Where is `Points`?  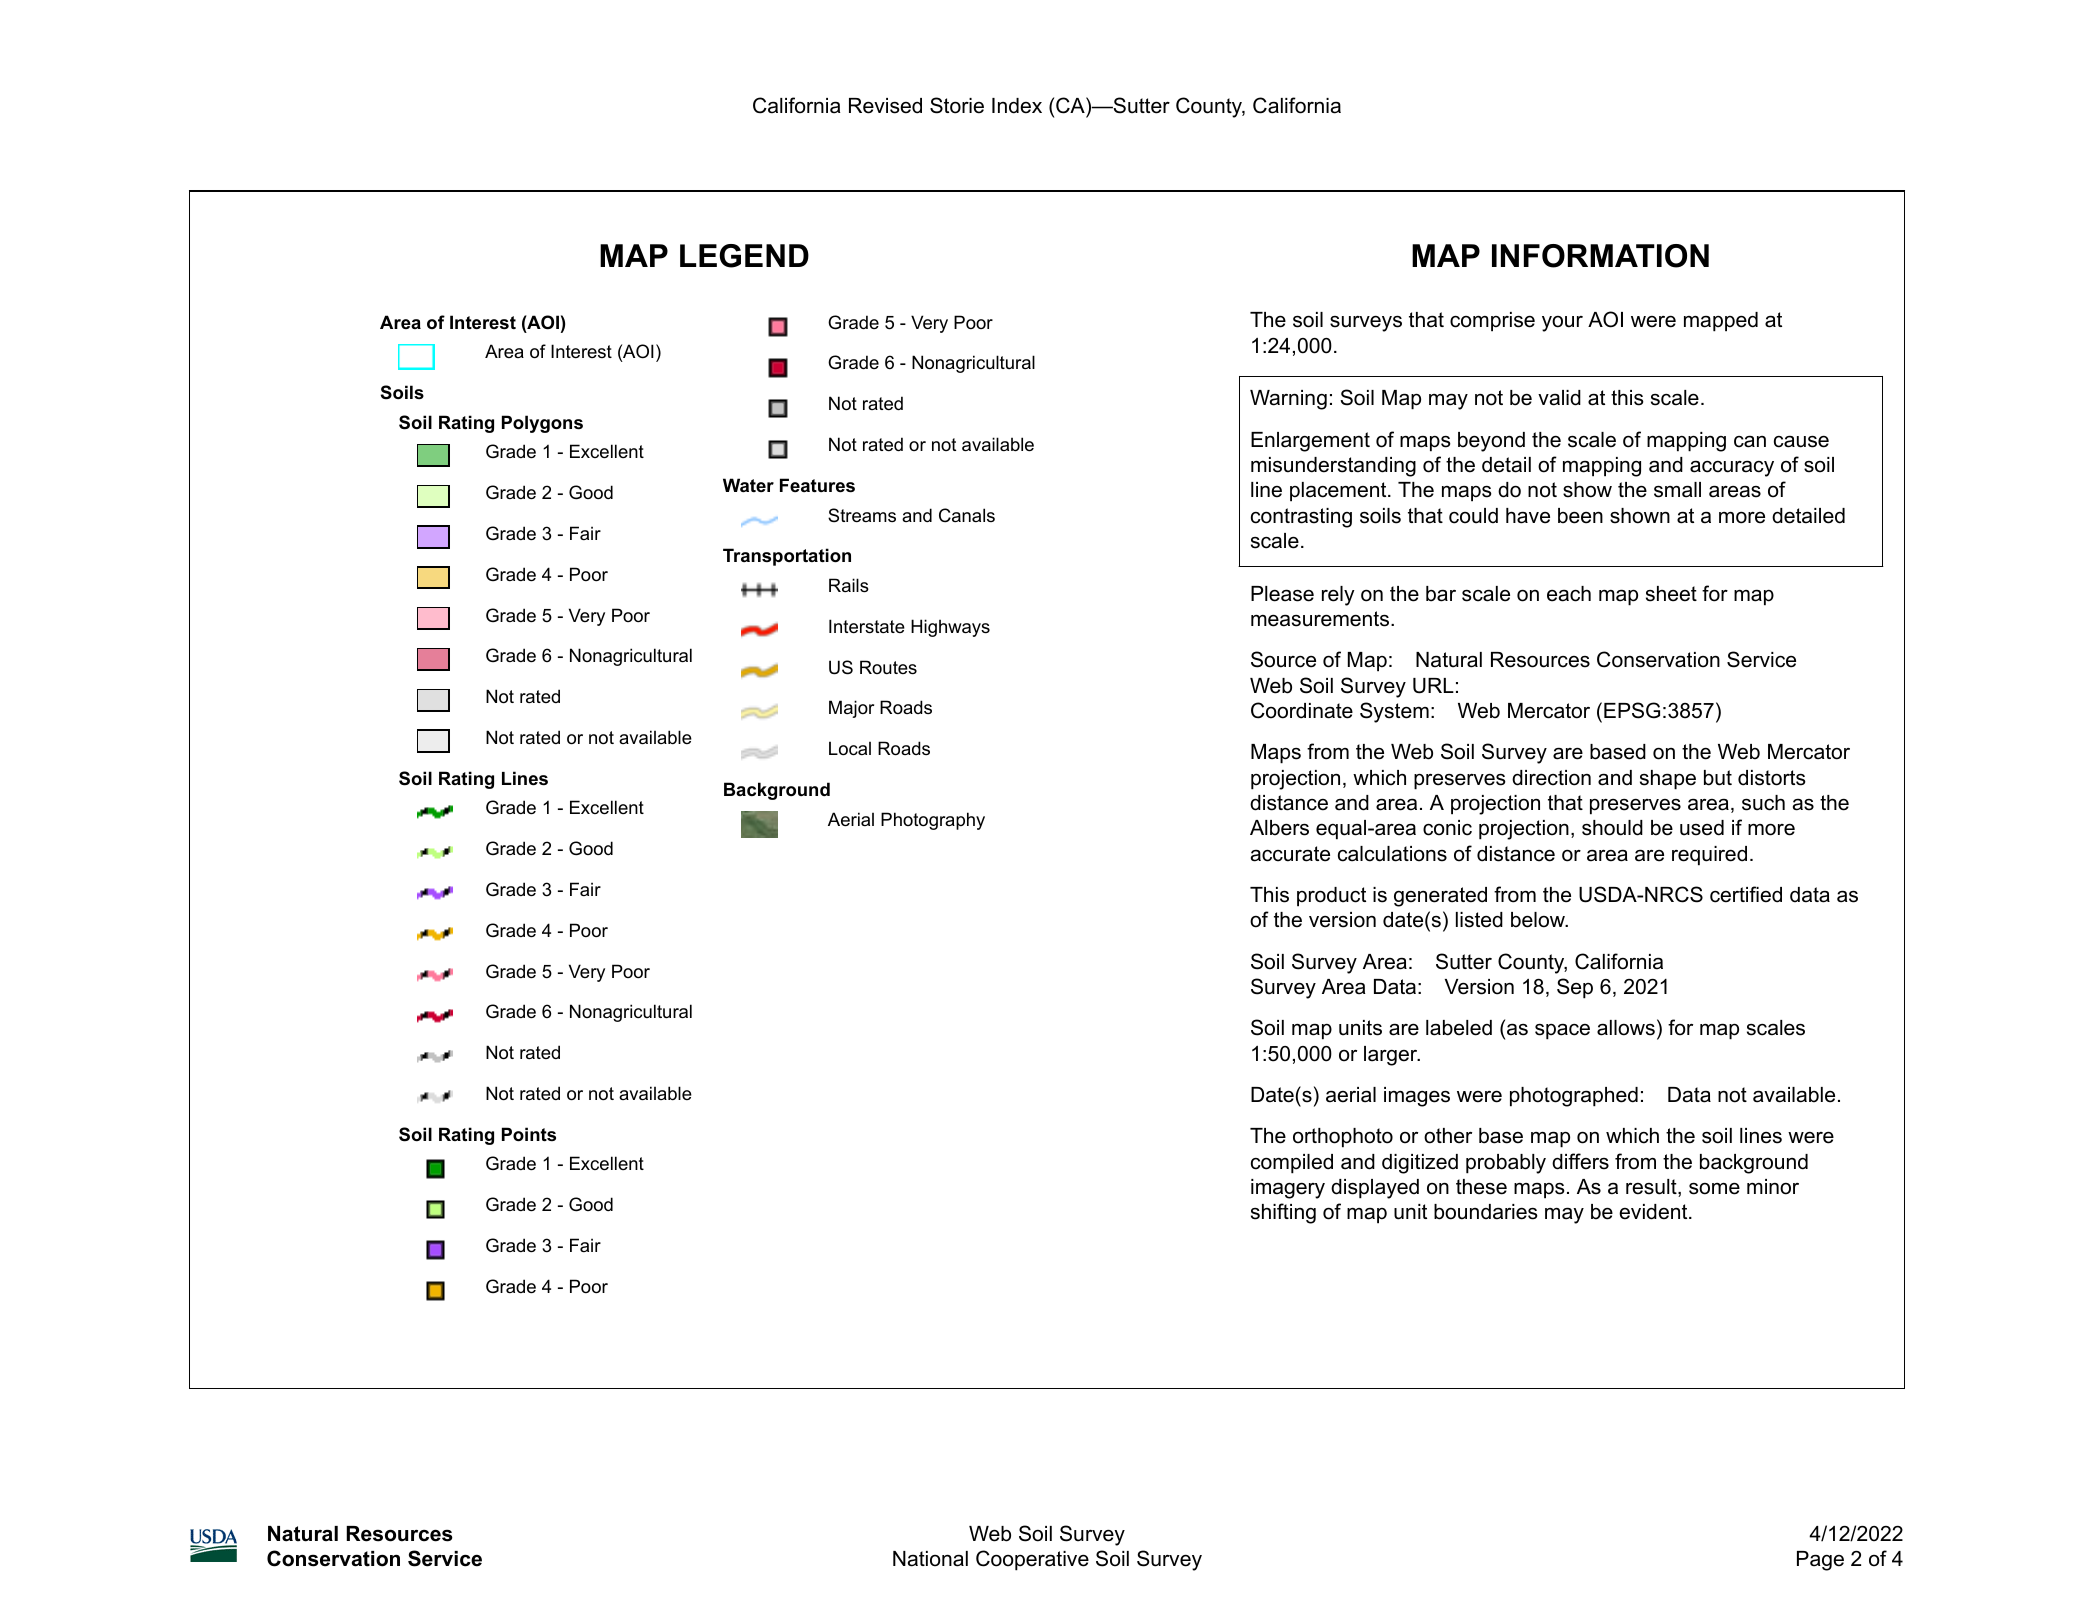
Points is located at coordinates (529, 1134).
